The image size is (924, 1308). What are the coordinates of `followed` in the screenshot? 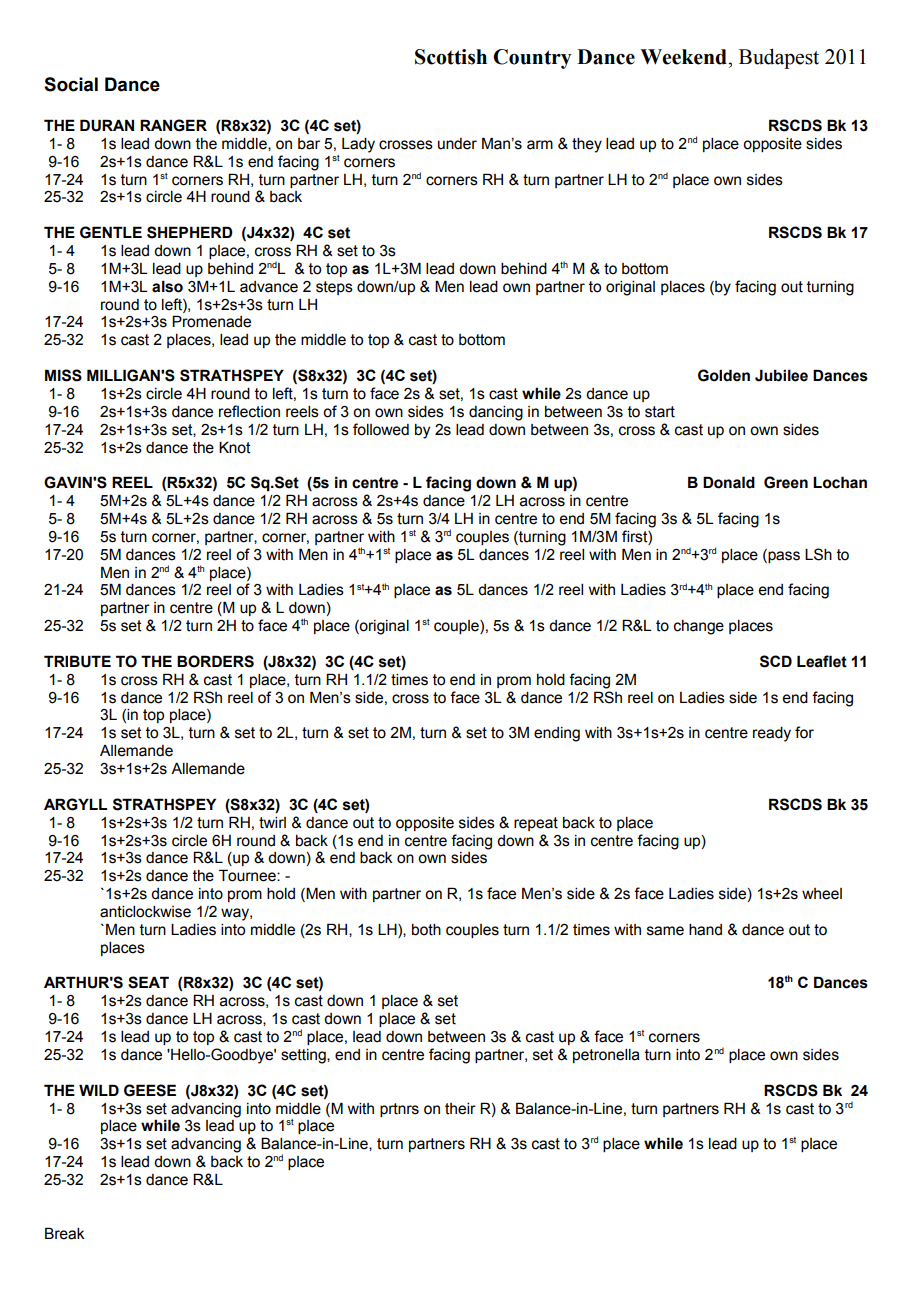 It's located at (381, 429).
